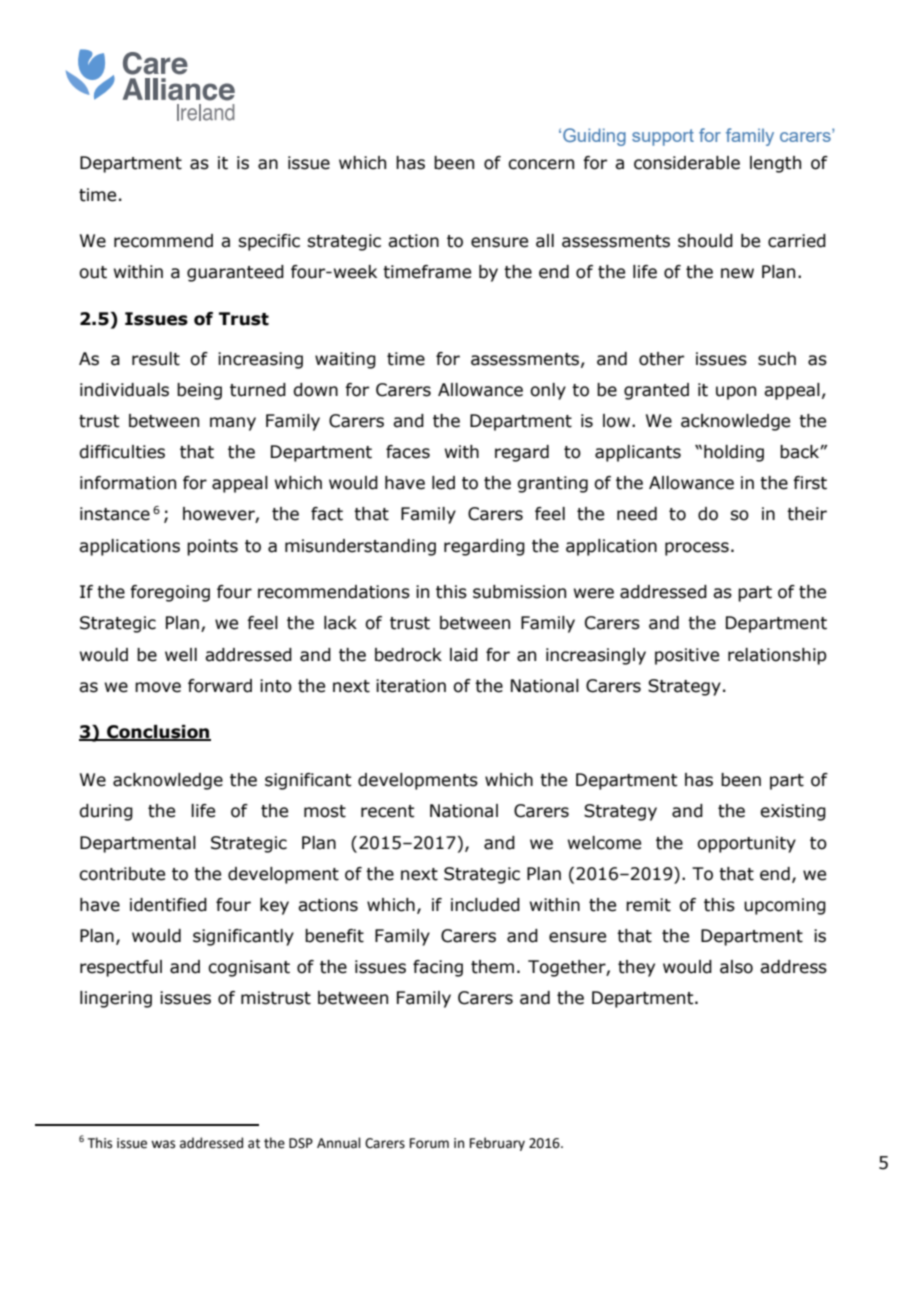 Image resolution: width=924 pixels, height=1308 pixels. What do you see at coordinates (181, 655) in the document?
I see `well` at bounding box center [181, 655].
